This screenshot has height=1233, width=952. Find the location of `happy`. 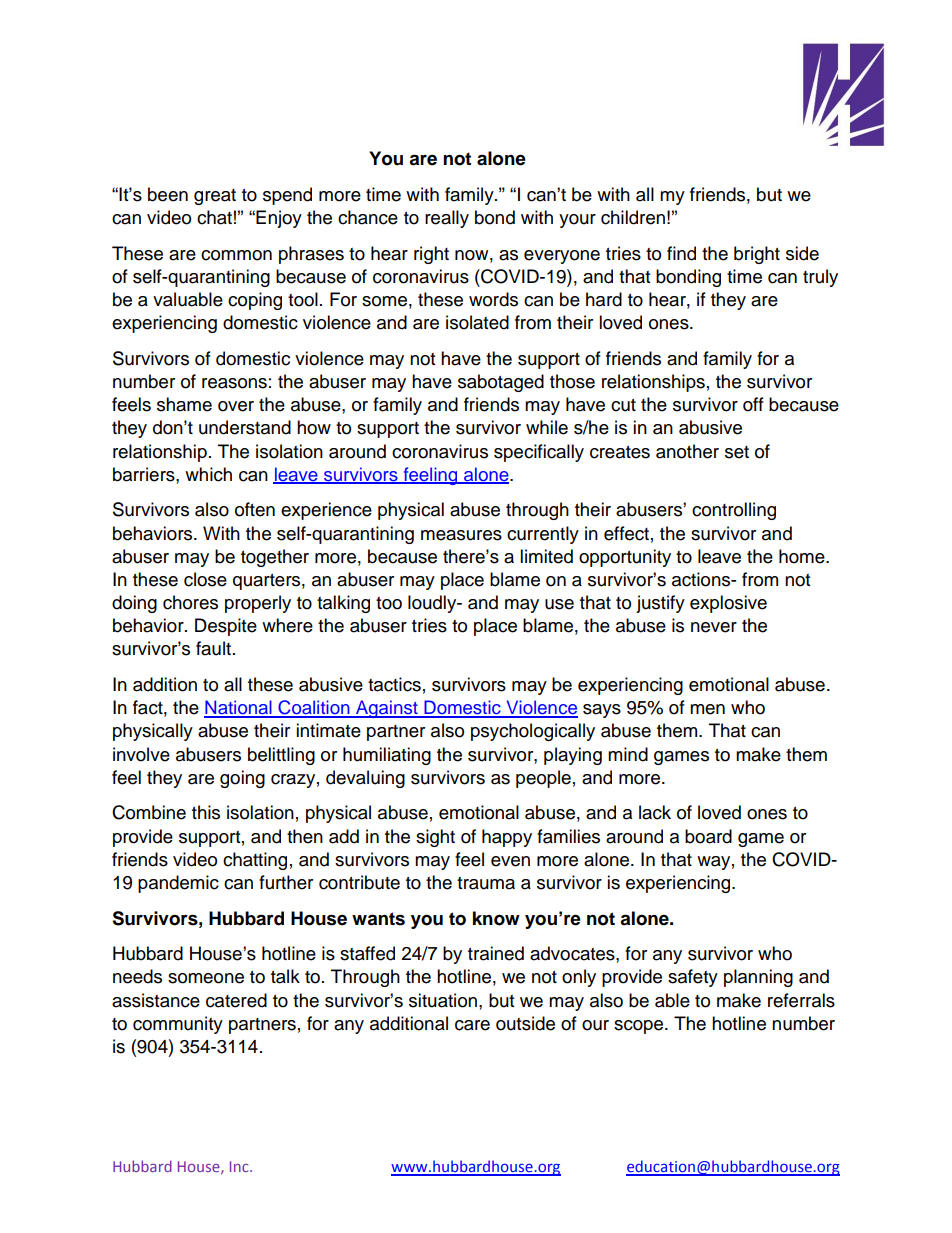

happy is located at coordinates (507, 838).
